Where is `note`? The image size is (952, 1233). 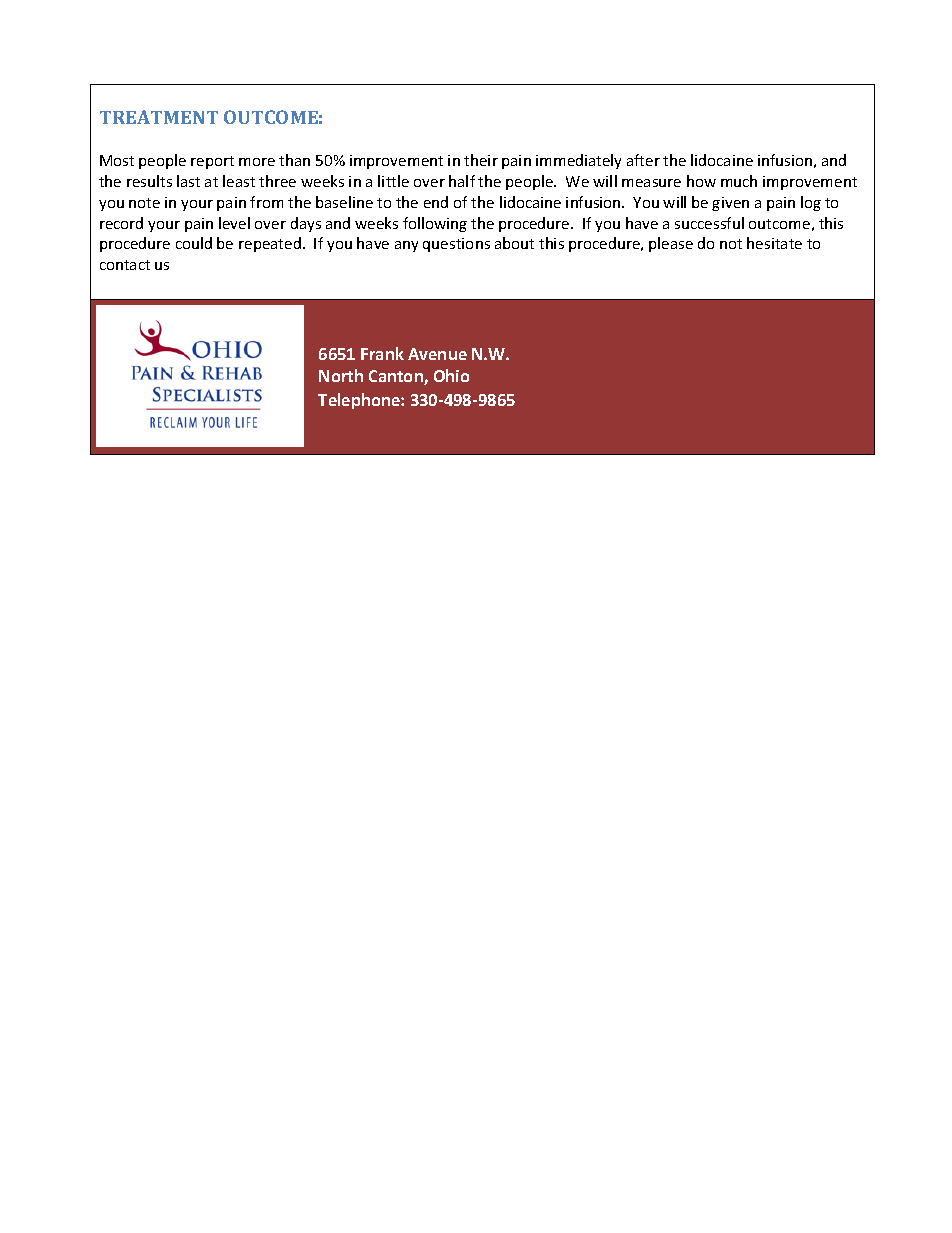 note is located at coordinates (144, 203).
